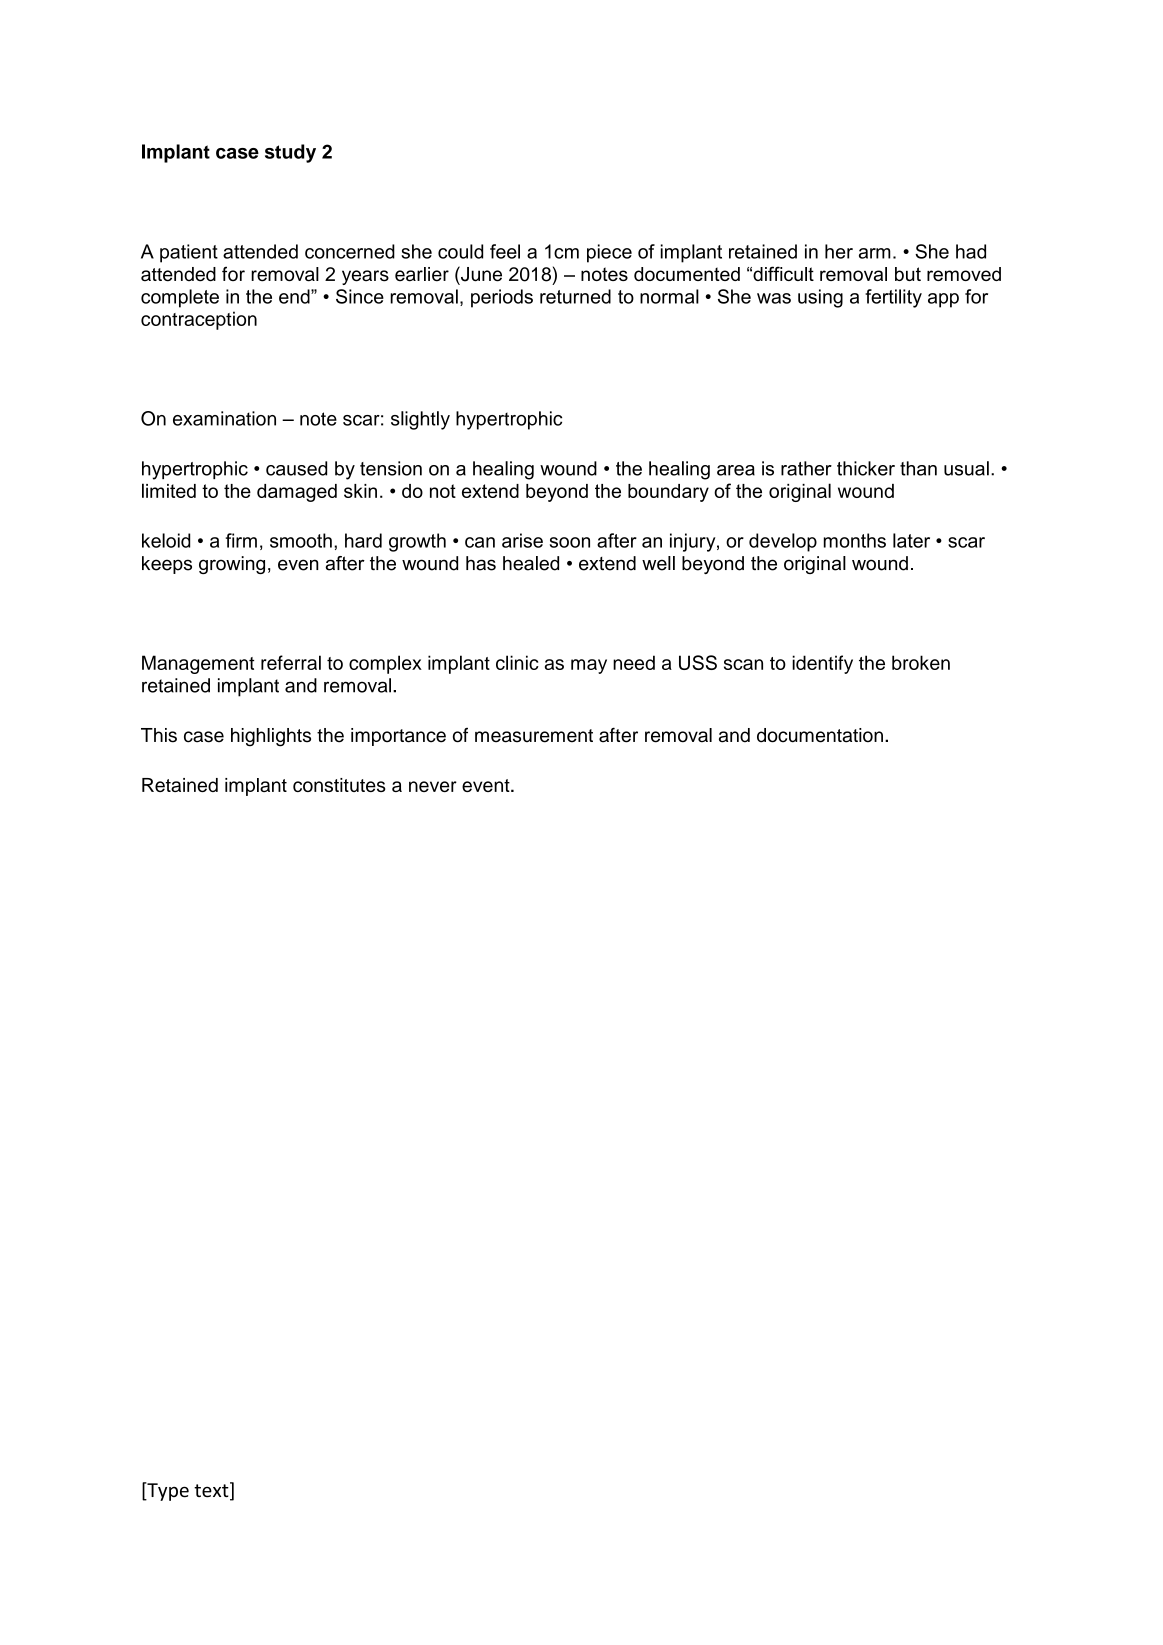 This image has height=1645, width=1163. Describe the element at coordinates (505, 251) in the image. I see `feel` at that location.
